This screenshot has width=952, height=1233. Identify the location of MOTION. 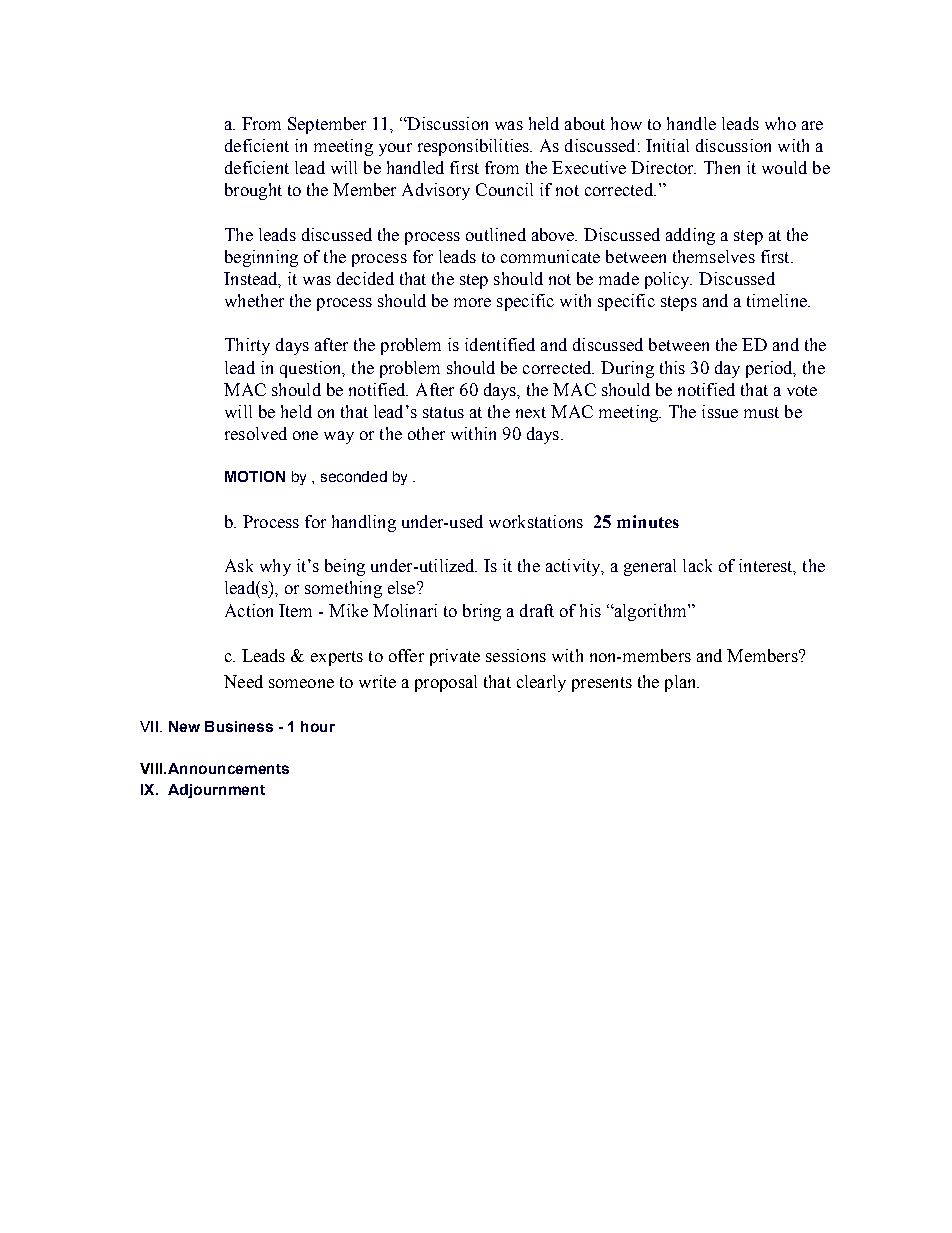
(255, 476).
